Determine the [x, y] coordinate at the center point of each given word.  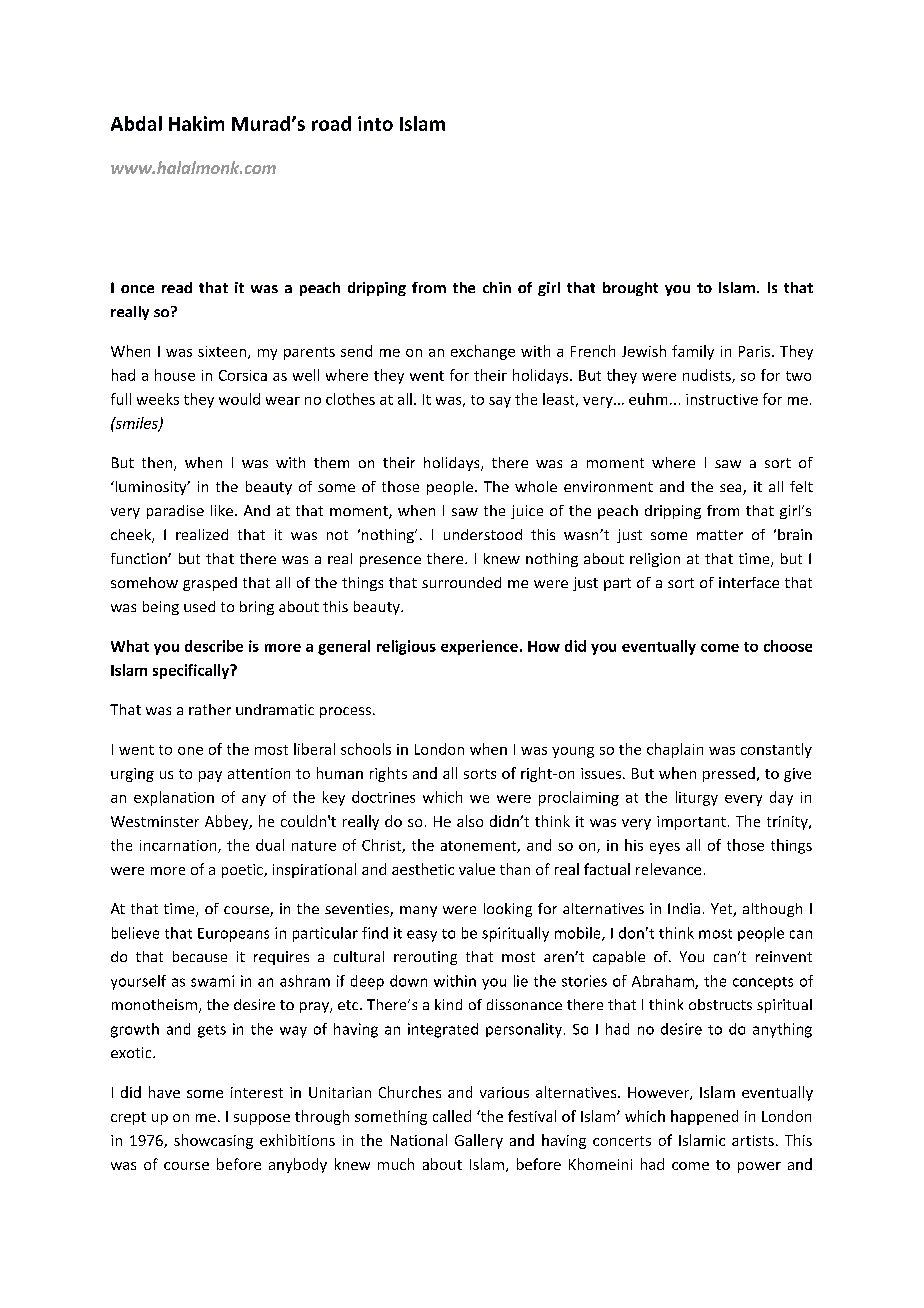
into [375, 123]
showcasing [213, 1141]
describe [214, 646]
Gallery [479, 1141]
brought [630, 289]
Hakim [196, 123]
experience [479, 647]
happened [704, 1117]
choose [788, 646]
